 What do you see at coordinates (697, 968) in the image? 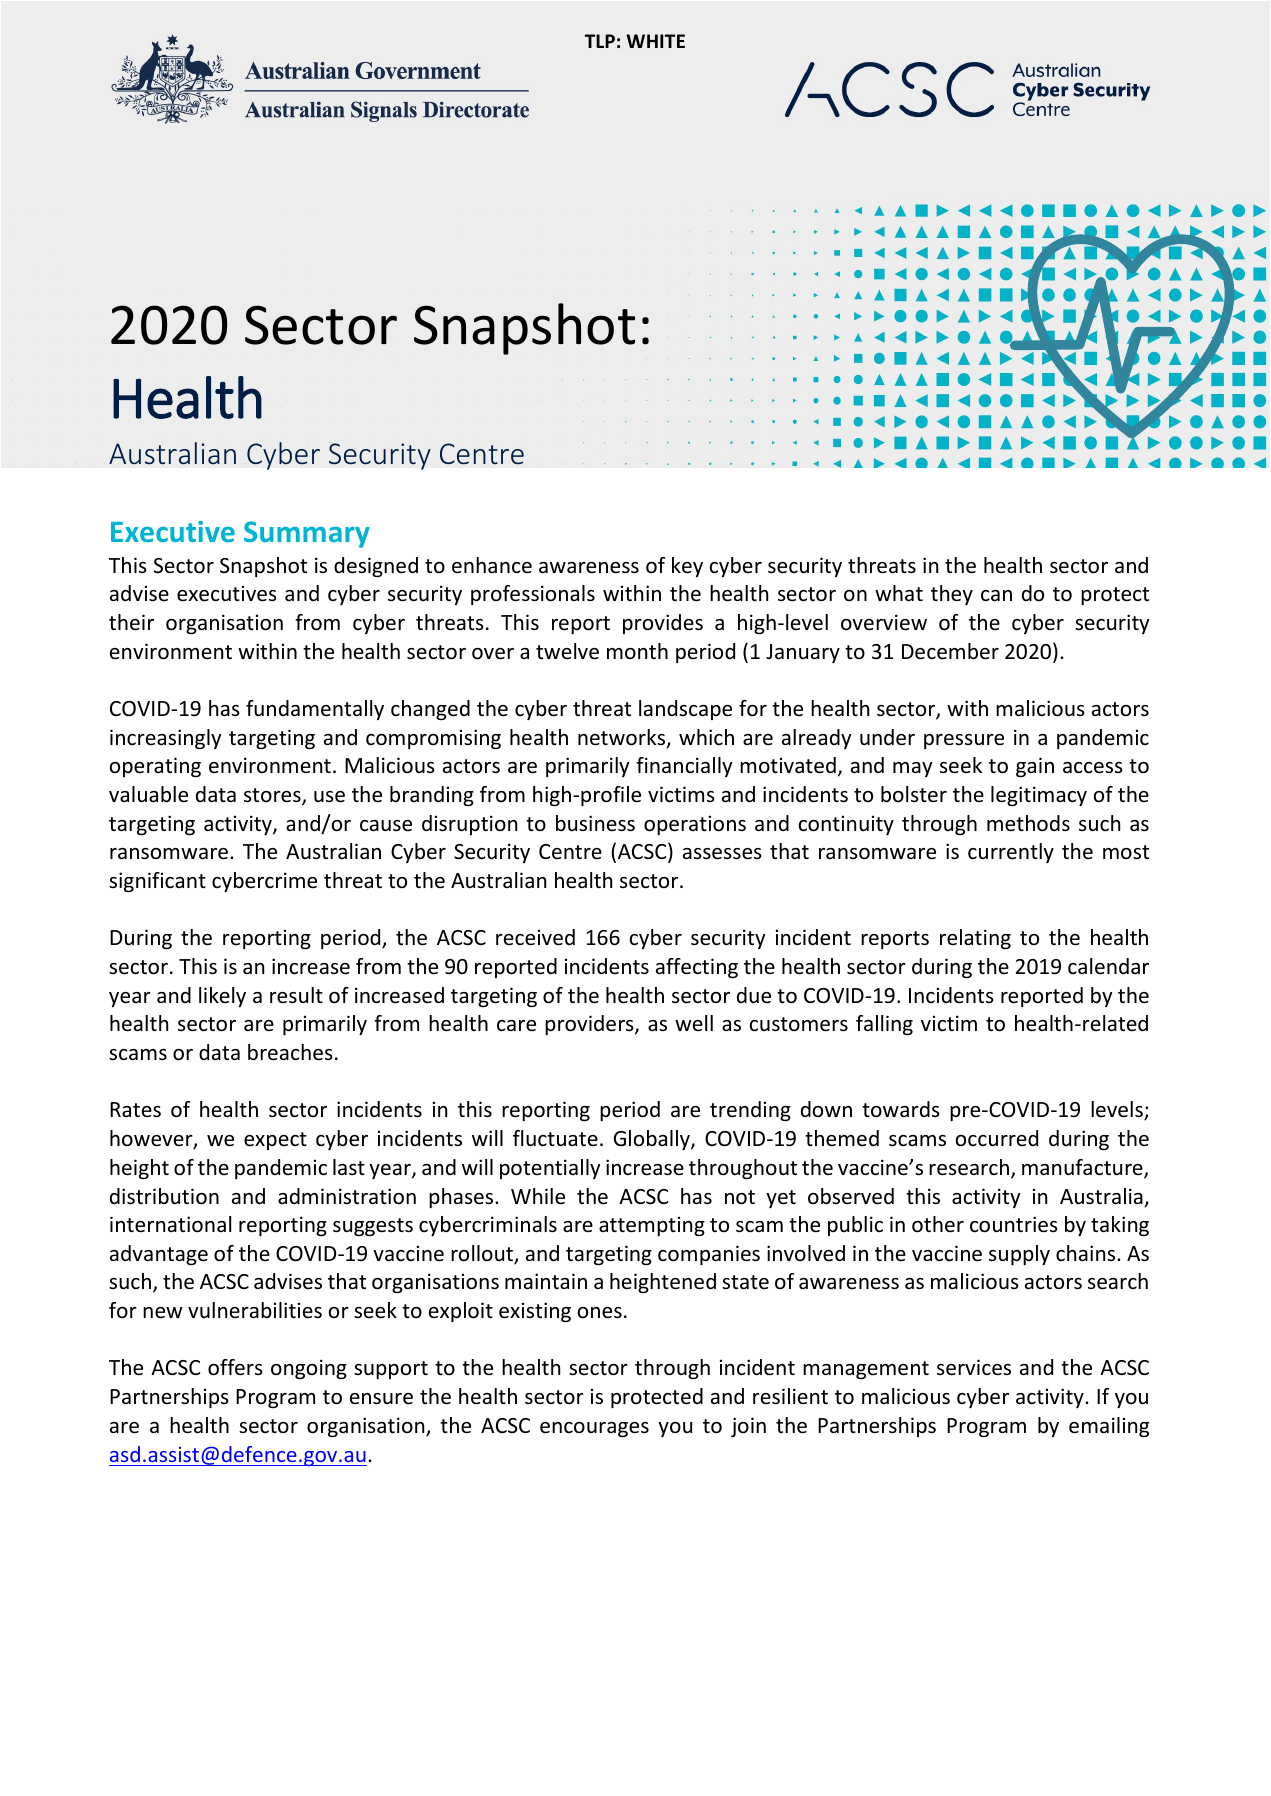
I see `affecting` at bounding box center [697, 968].
